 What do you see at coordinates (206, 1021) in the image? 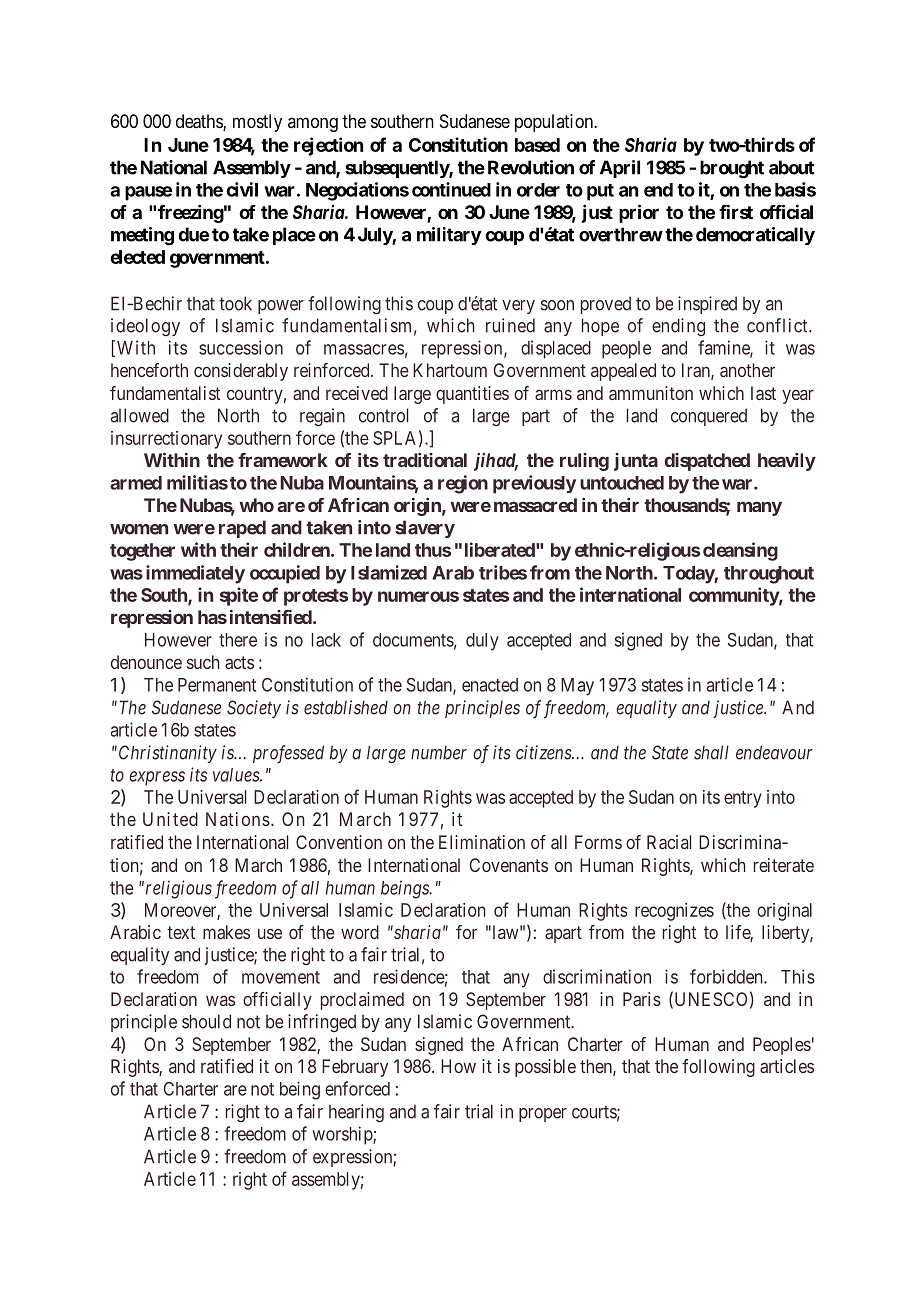
I see `should` at bounding box center [206, 1021].
